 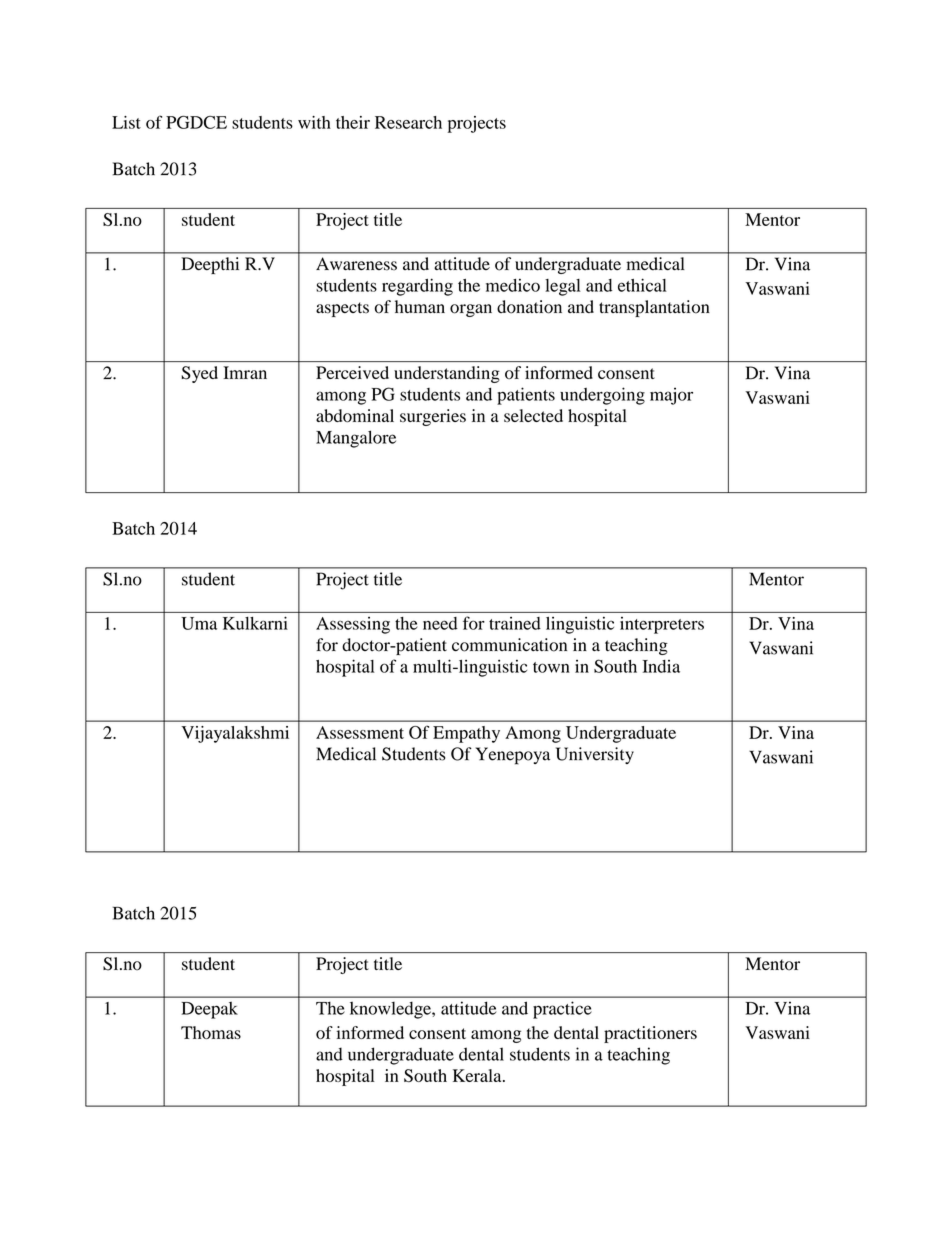 I want to click on Research, so click(x=408, y=122).
